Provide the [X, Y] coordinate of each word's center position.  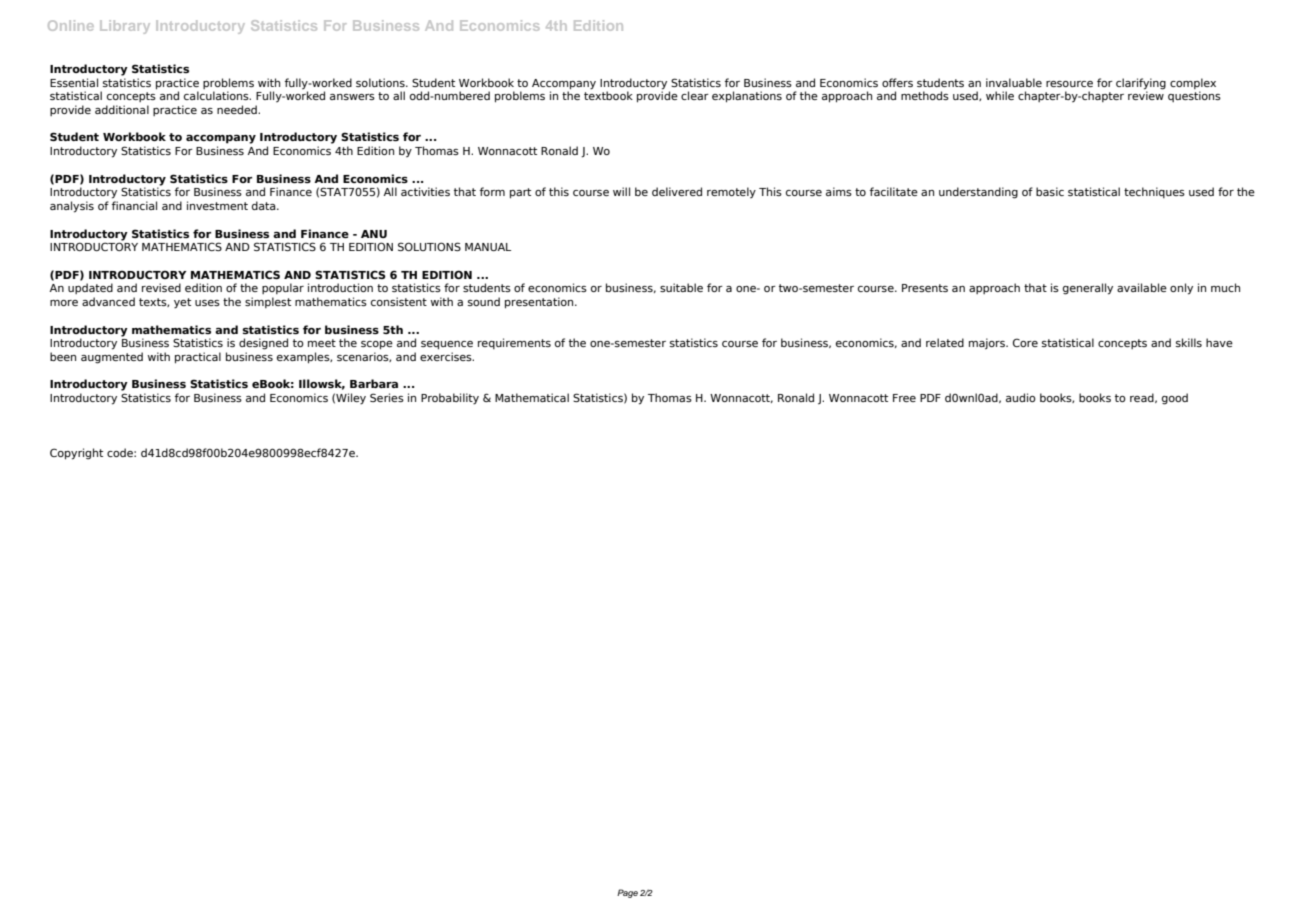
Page [627, 893]
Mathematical [532, 397]
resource [1069, 84]
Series [387, 397]
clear [695, 95]
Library [125, 27]
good [1175, 399]
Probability [450, 399]
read [1143, 398]
